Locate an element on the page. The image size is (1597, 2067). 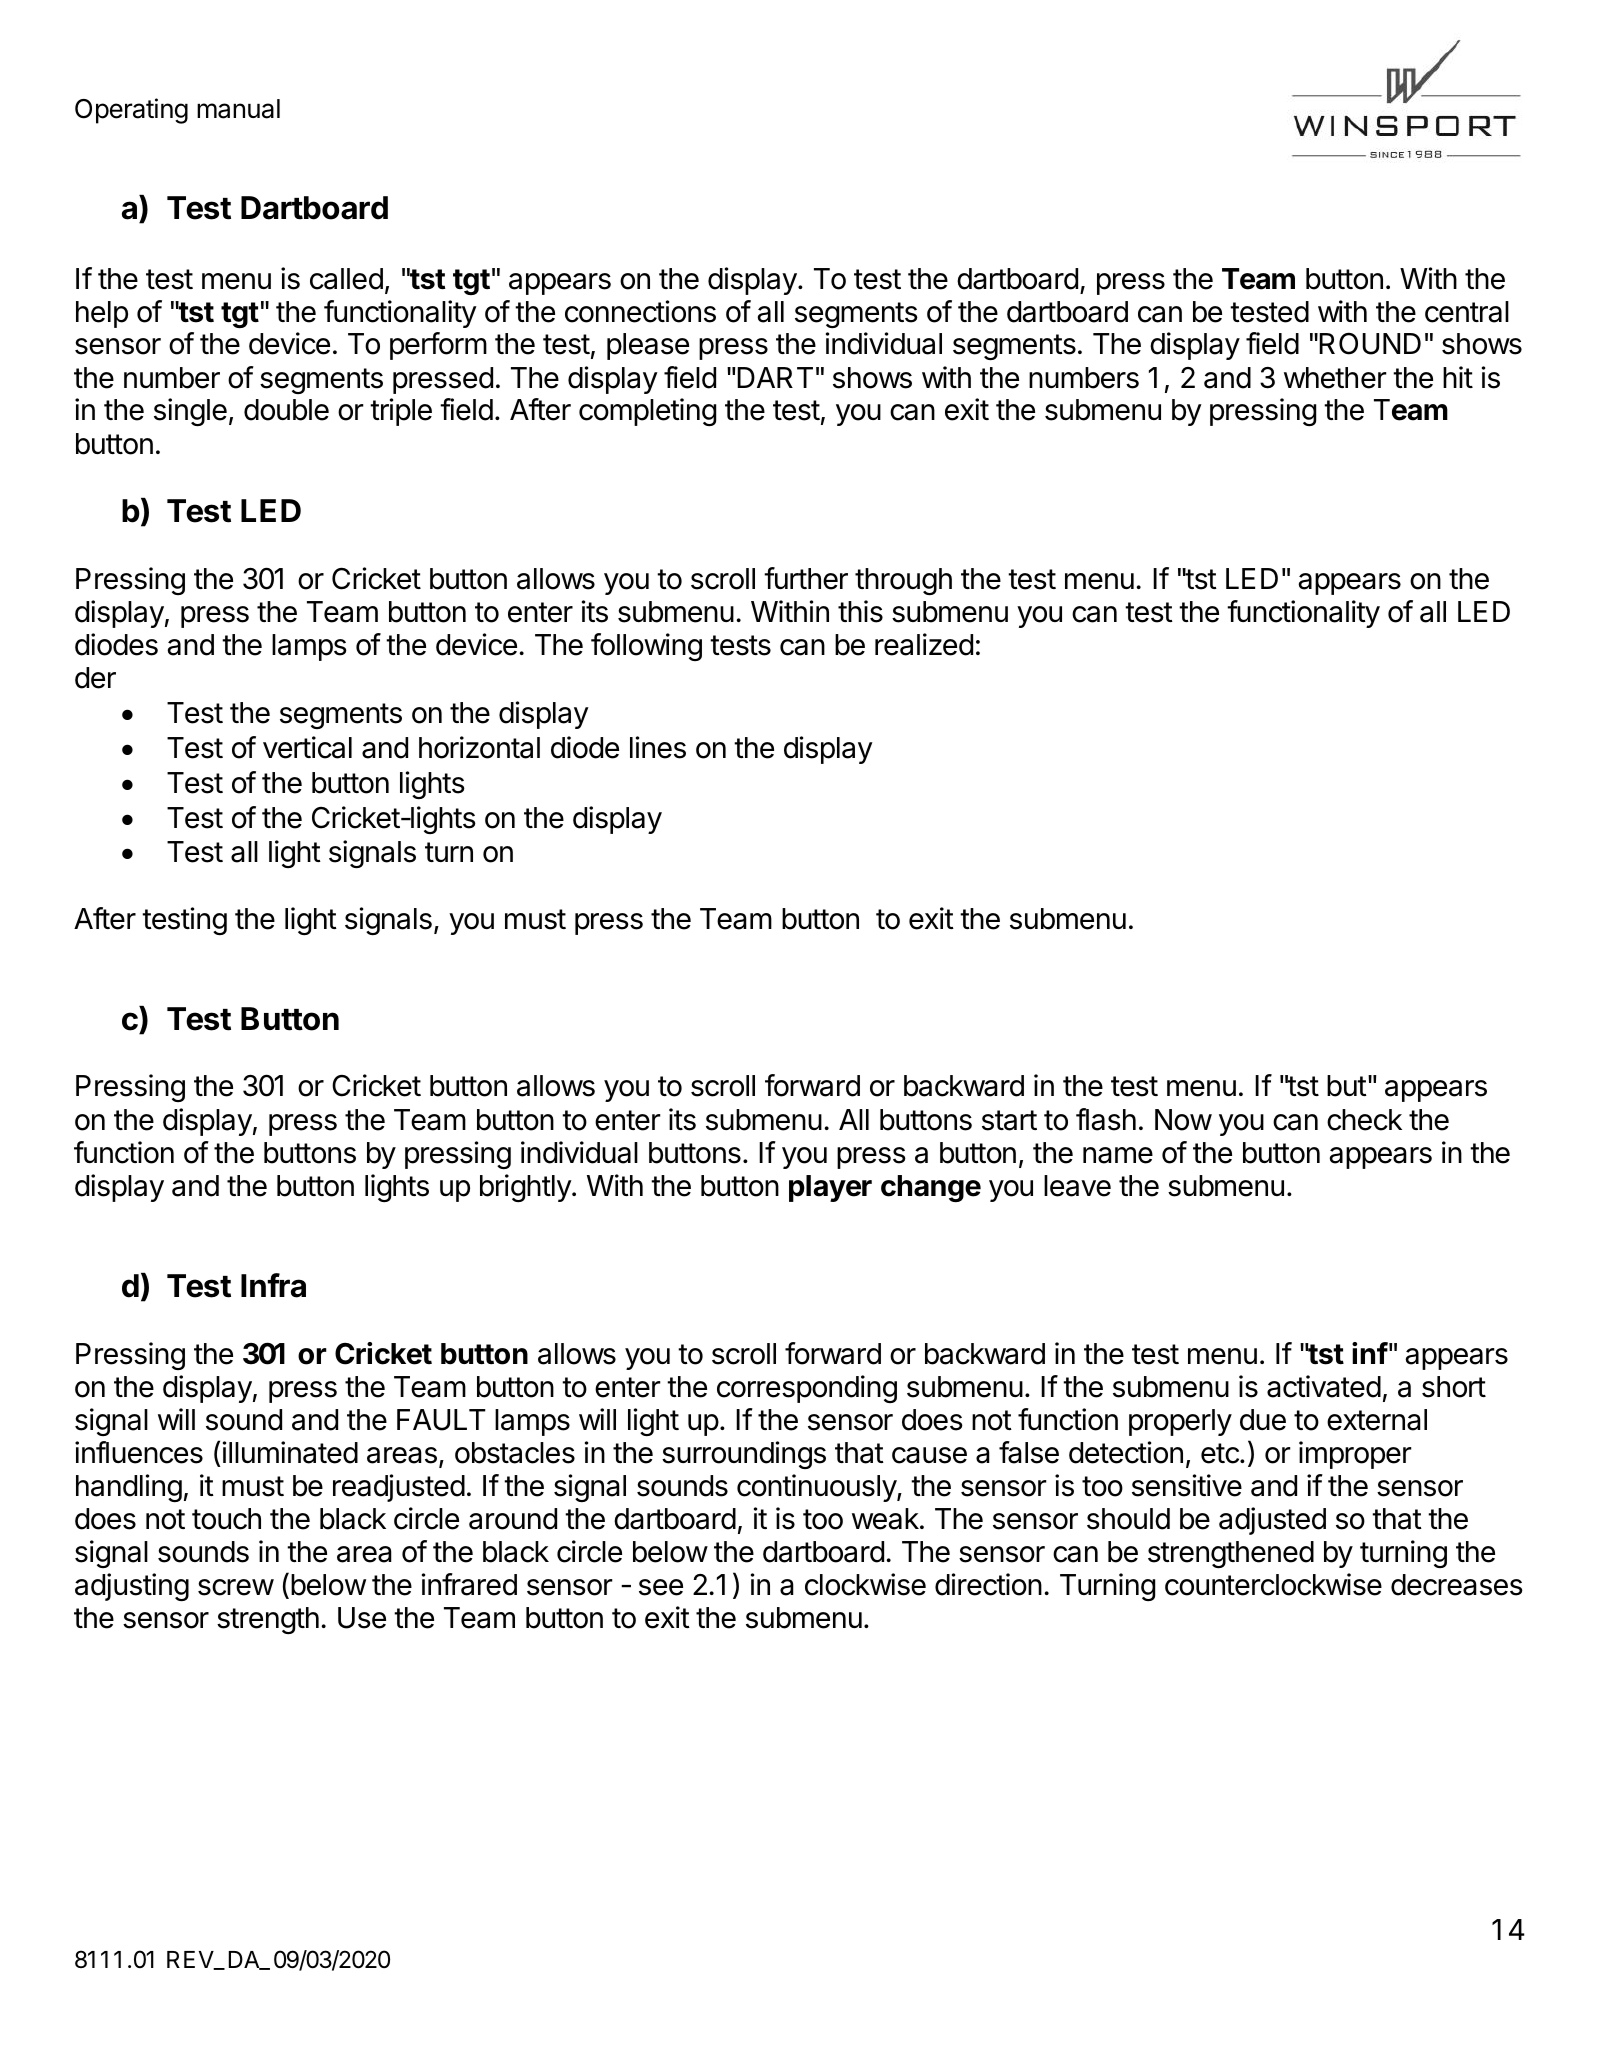
check is located at coordinates (1364, 1120).
